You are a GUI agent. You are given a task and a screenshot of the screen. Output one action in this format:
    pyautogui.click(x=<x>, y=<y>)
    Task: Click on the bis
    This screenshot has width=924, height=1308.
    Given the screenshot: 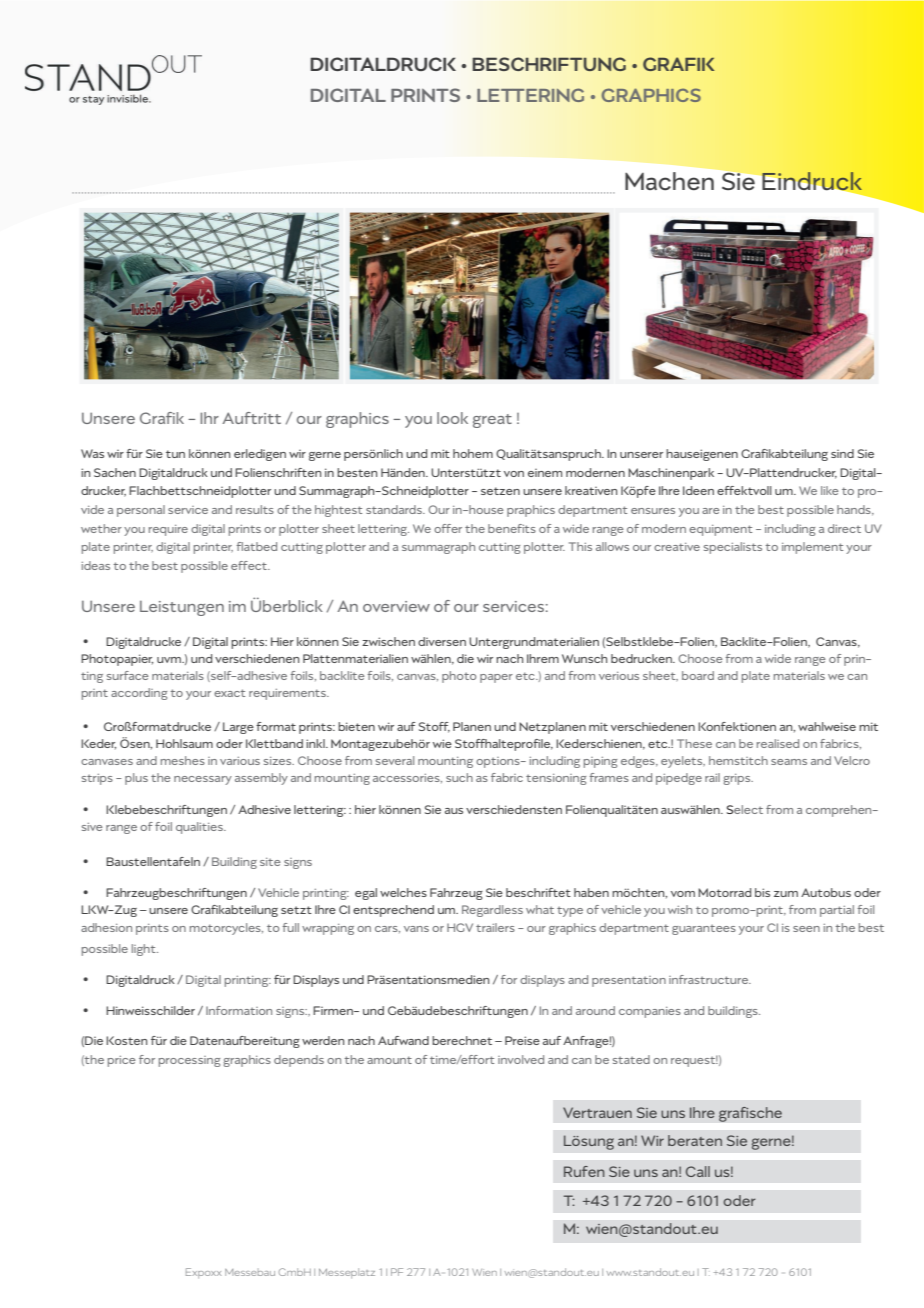 What is the action you would take?
    pyautogui.click(x=762, y=892)
